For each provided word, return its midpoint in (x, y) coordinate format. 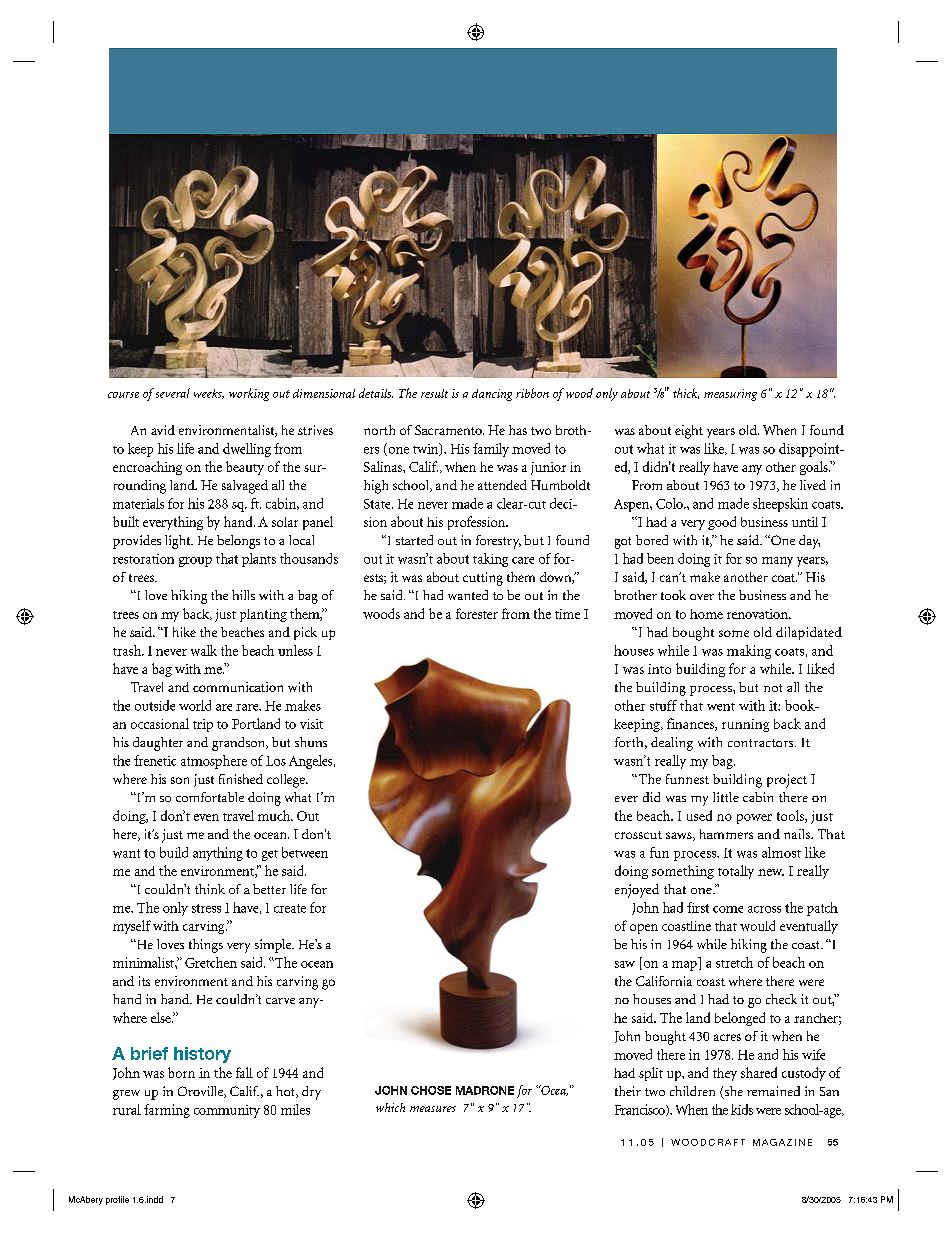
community (227, 1111)
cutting (483, 579)
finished (241, 779)
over (702, 597)
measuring (730, 395)
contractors (762, 743)
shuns (311, 742)
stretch (734, 962)
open (644, 929)
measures (433, 1109)
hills (243, 595)
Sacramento (449, 430)
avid (163, 430)
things (206, 946)
